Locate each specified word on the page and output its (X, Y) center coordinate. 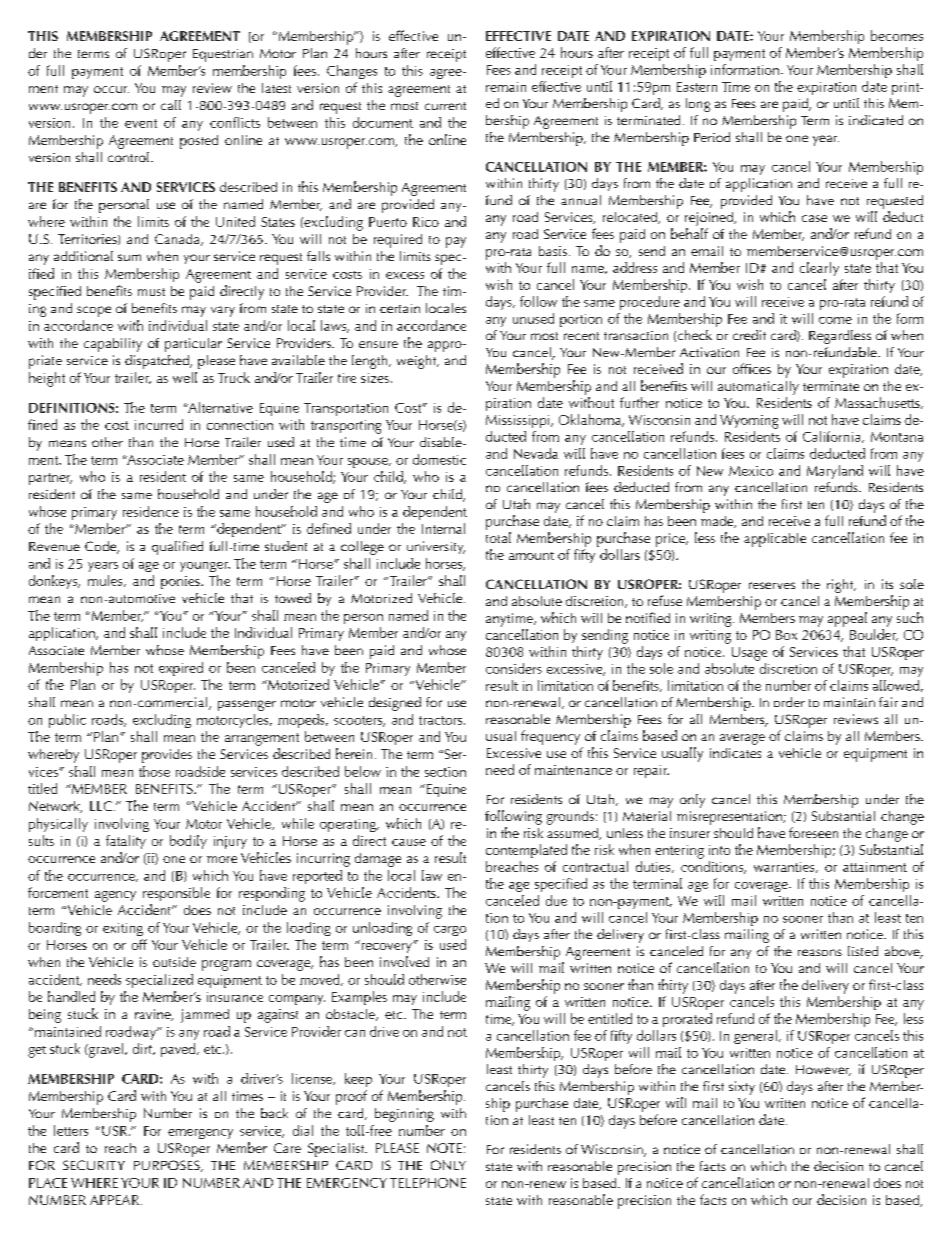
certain (400, 308)
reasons (820, 952)
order (789, 702)
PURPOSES (168, 1166)
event (141, 123)
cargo (450, 931)
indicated (876, 120)
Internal (443, 528)
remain (506, 87)
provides (167, 756)
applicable (775, 540)
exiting (123, 929)
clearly (819, 269)
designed (395, 704)
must (151, 292)
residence (151, 511)
